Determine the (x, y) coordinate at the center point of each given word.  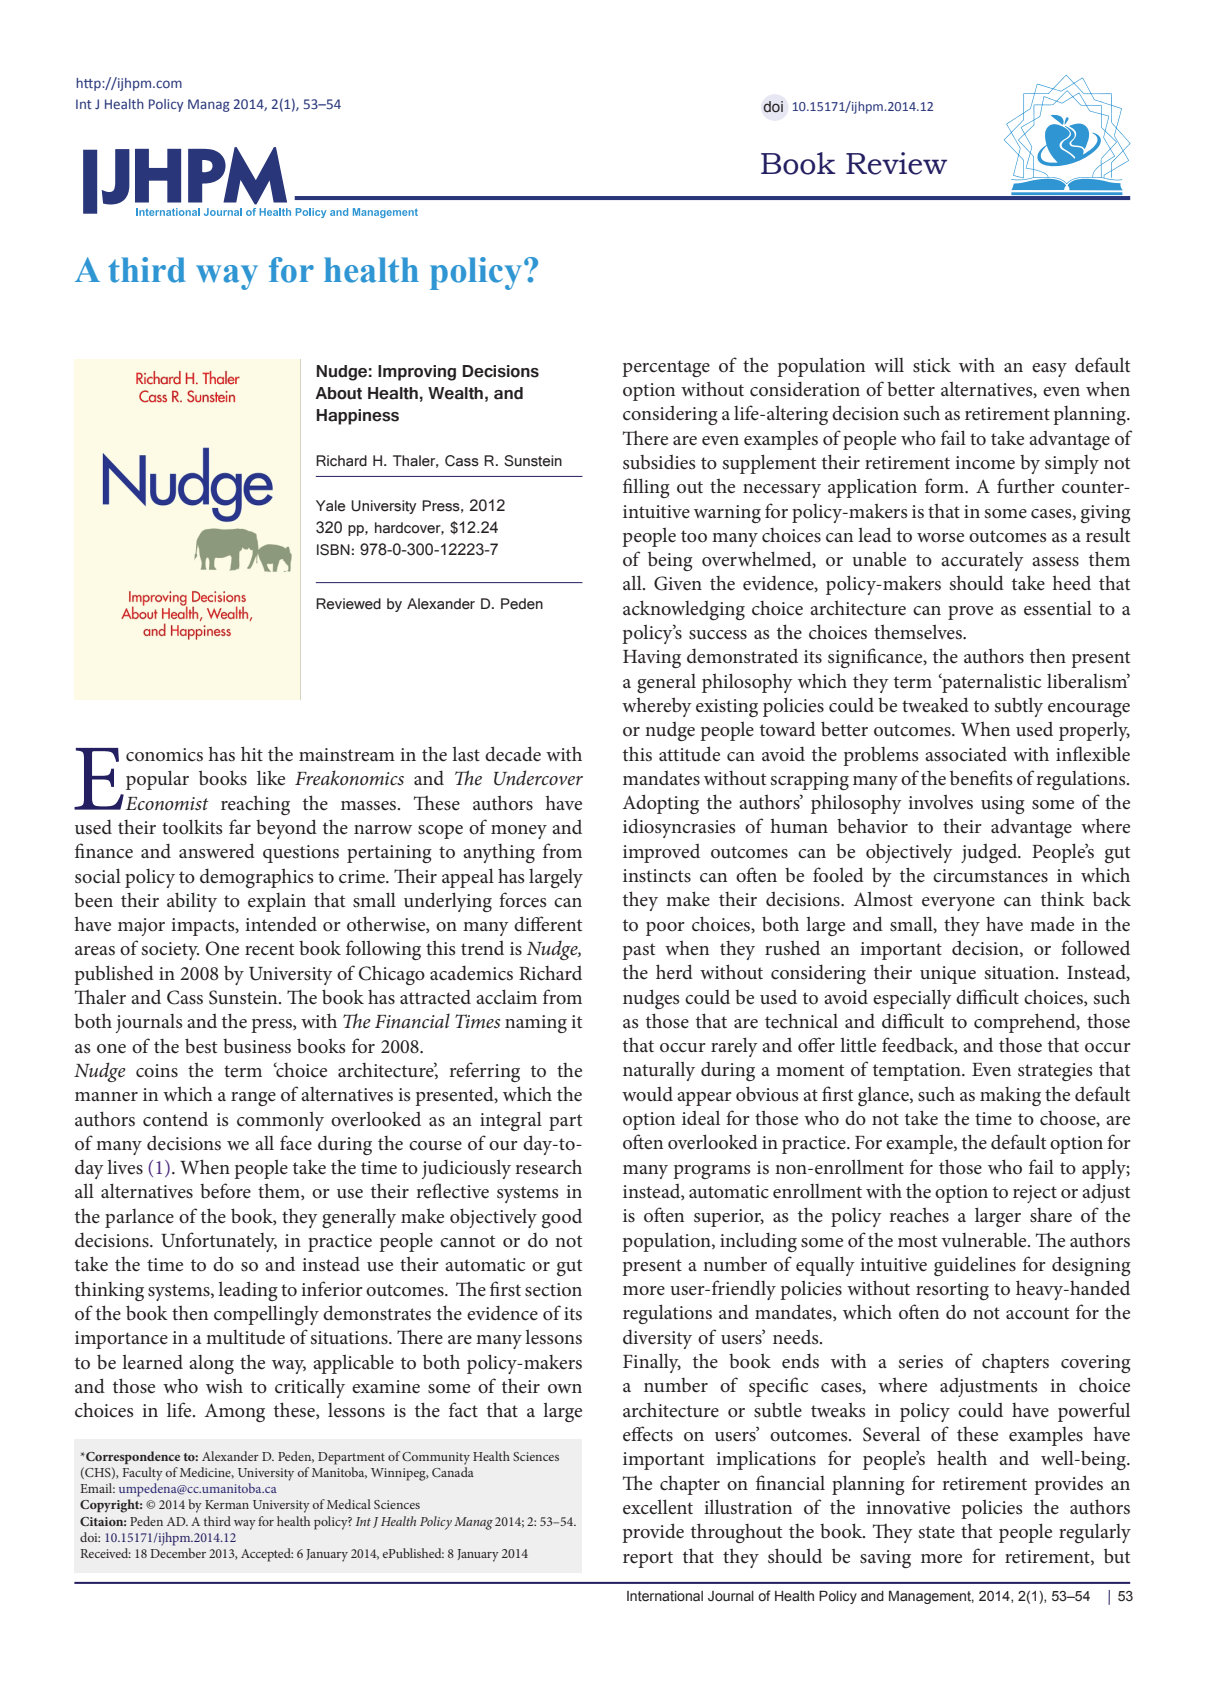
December (178, 1553)
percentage (666, 368)
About (338, 393)
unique (948, 975)
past (638, 951)
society (170, 951)
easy (1049, 370)
